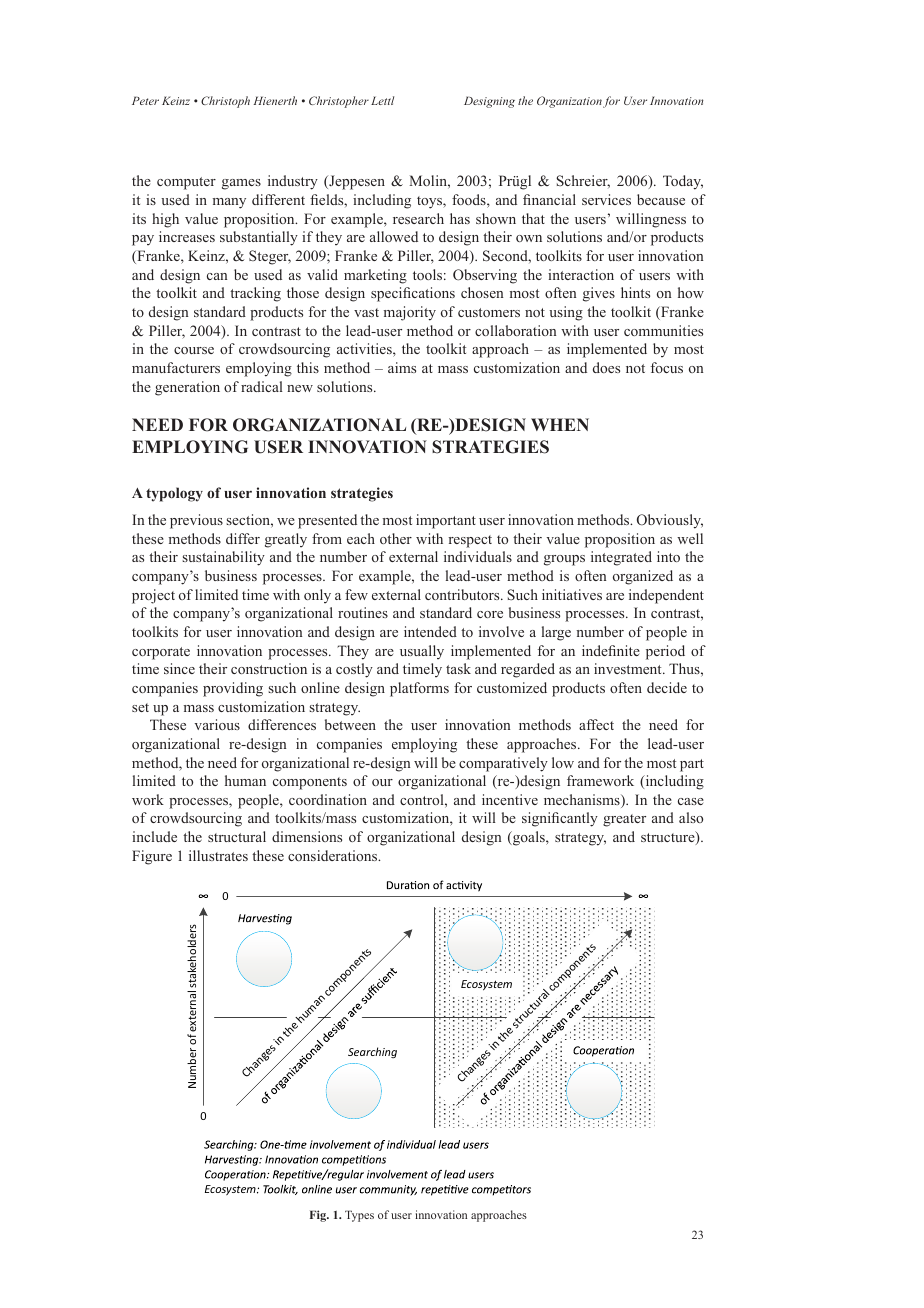 The image size is (924, 1308). What do you see at coordinates (670, 521) in the document?
I see `Obviously` at bounding box center [670, 521].
